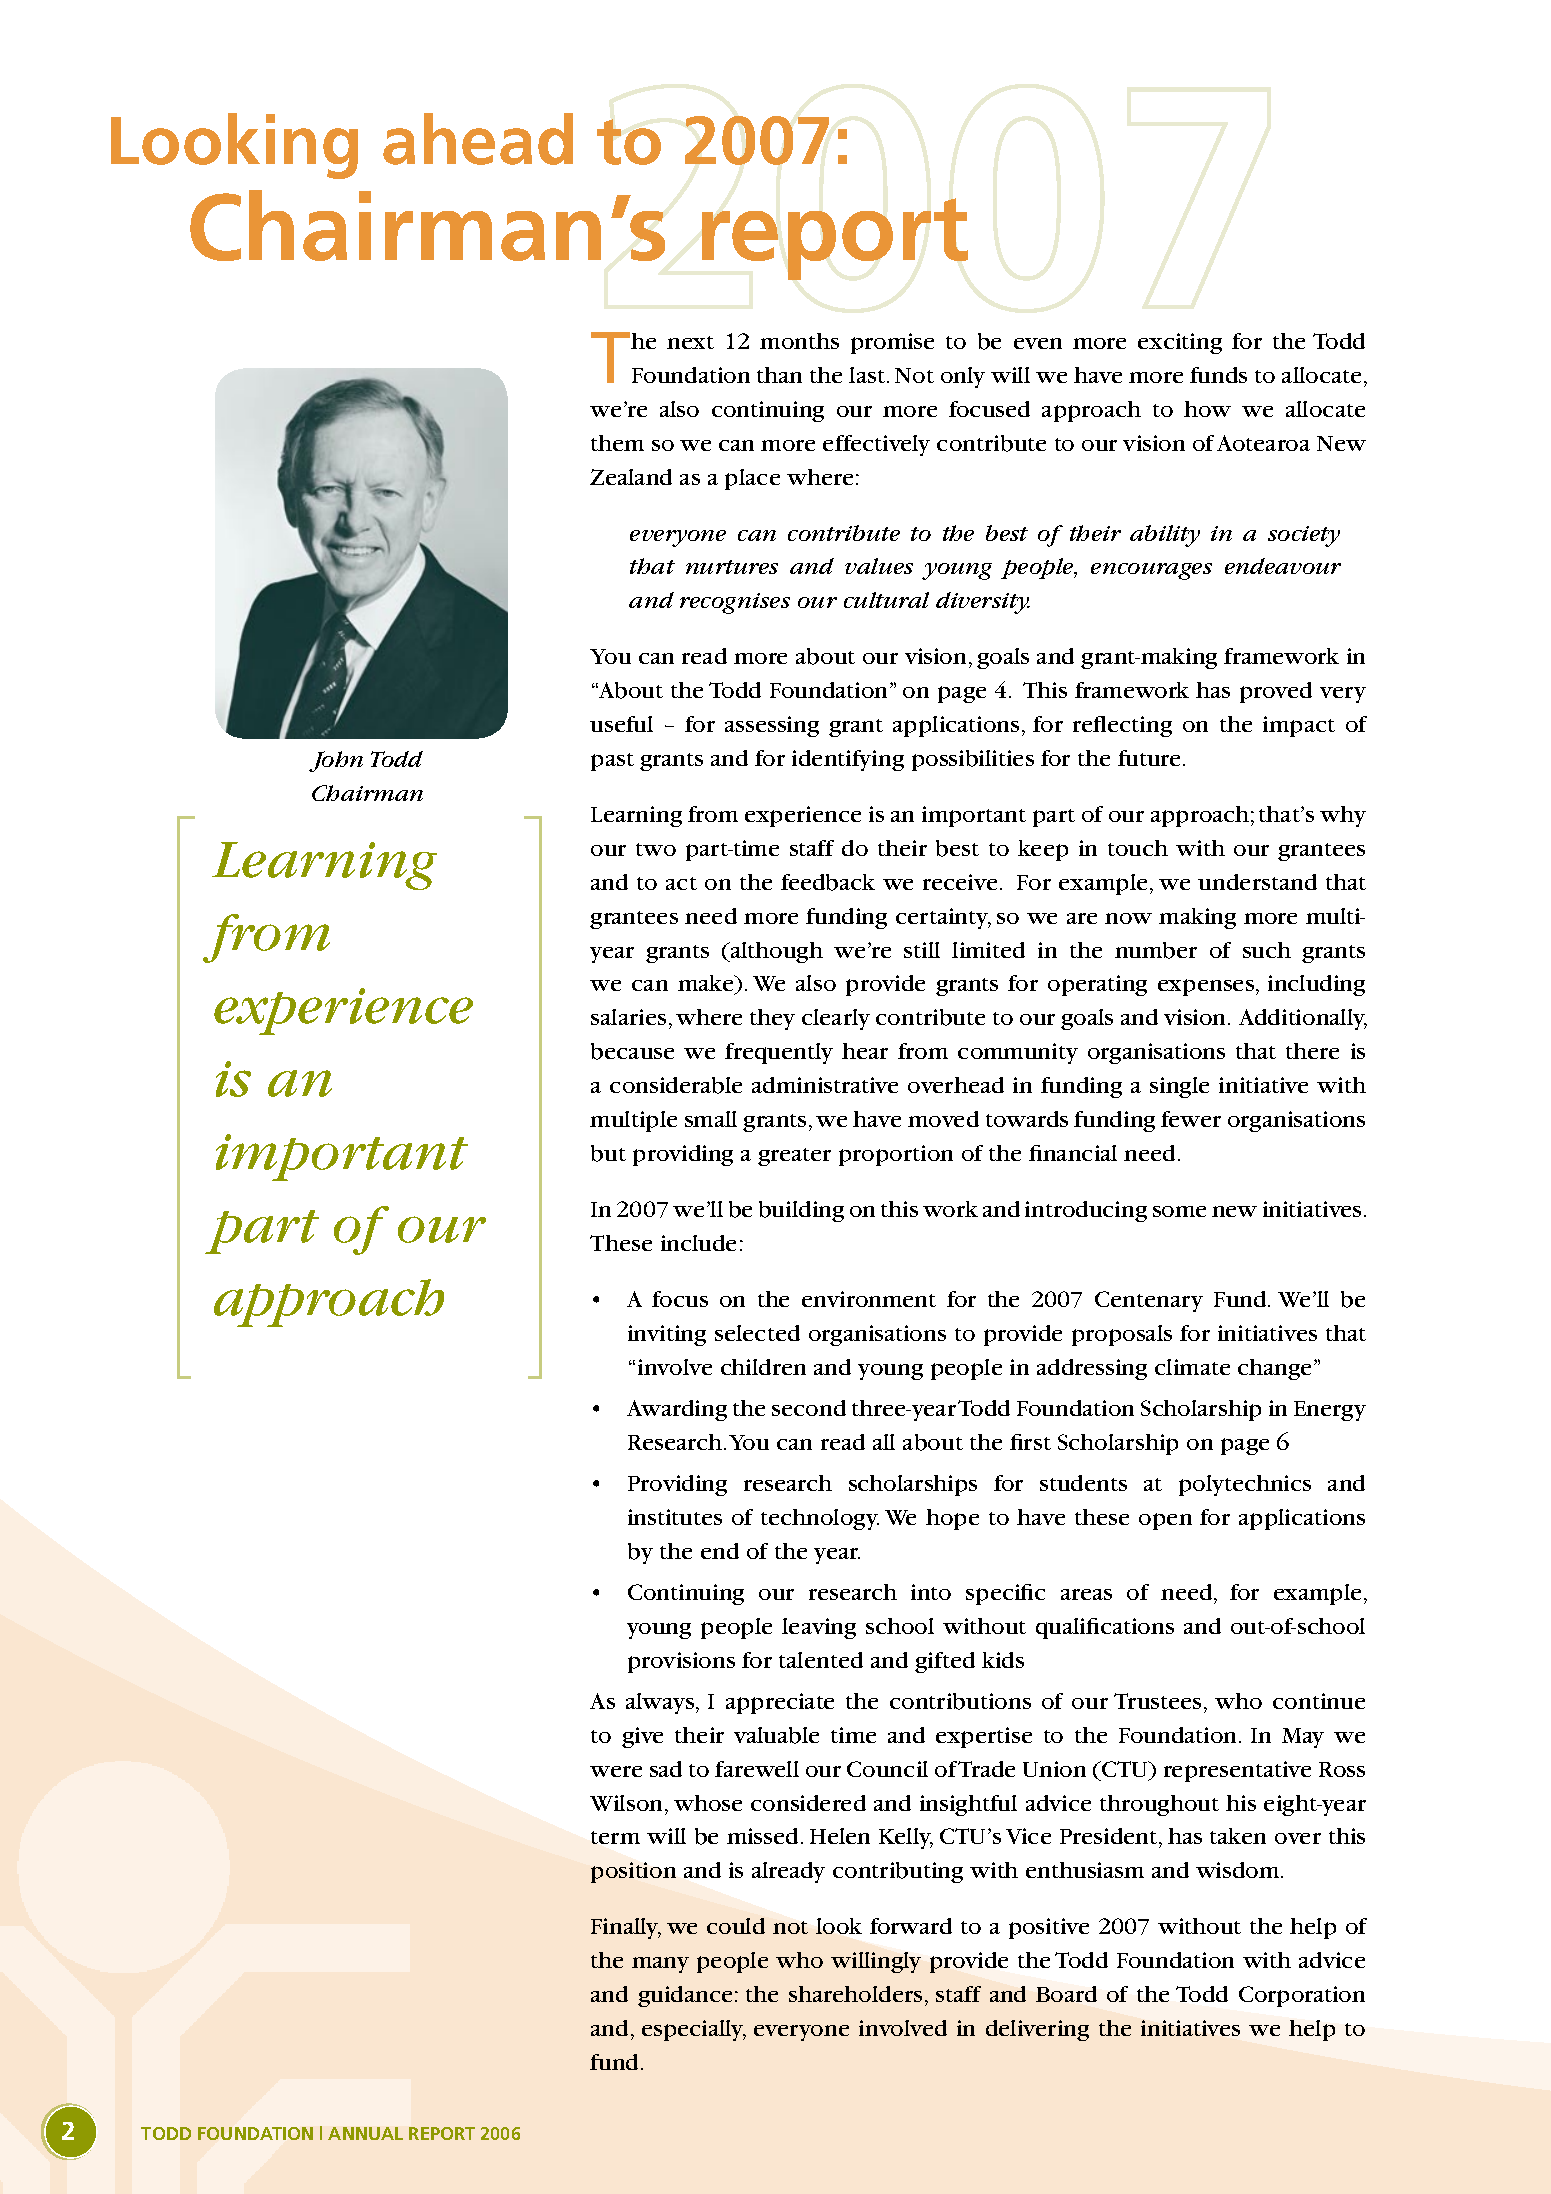 The height and width of the page is (2194, 1551). I want to click on leaving, so click(819, 1628).
